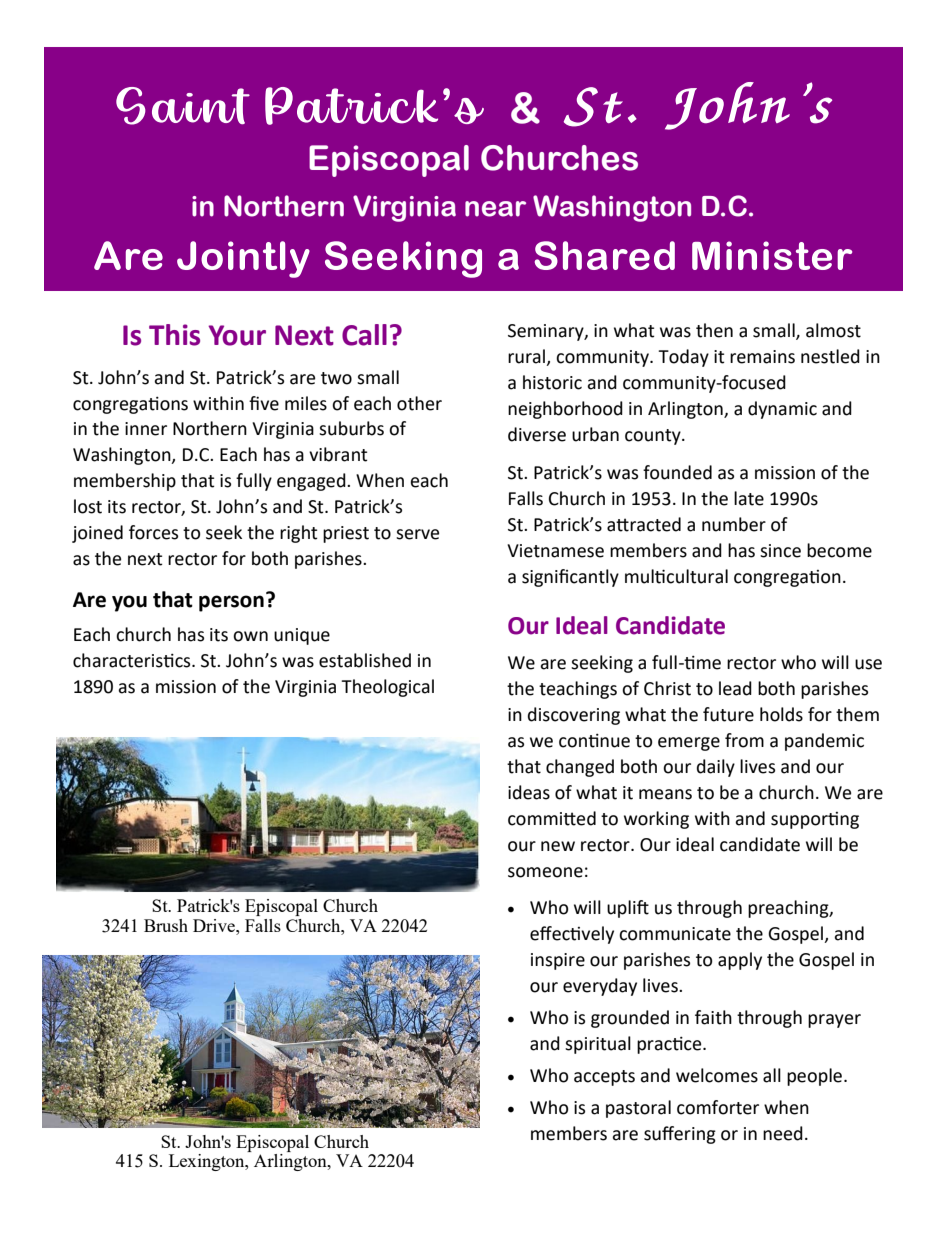 The height and width of the image is (1233, 952). Describe the element at coordinates (231, 603) in the image. I see `person` at that location.
